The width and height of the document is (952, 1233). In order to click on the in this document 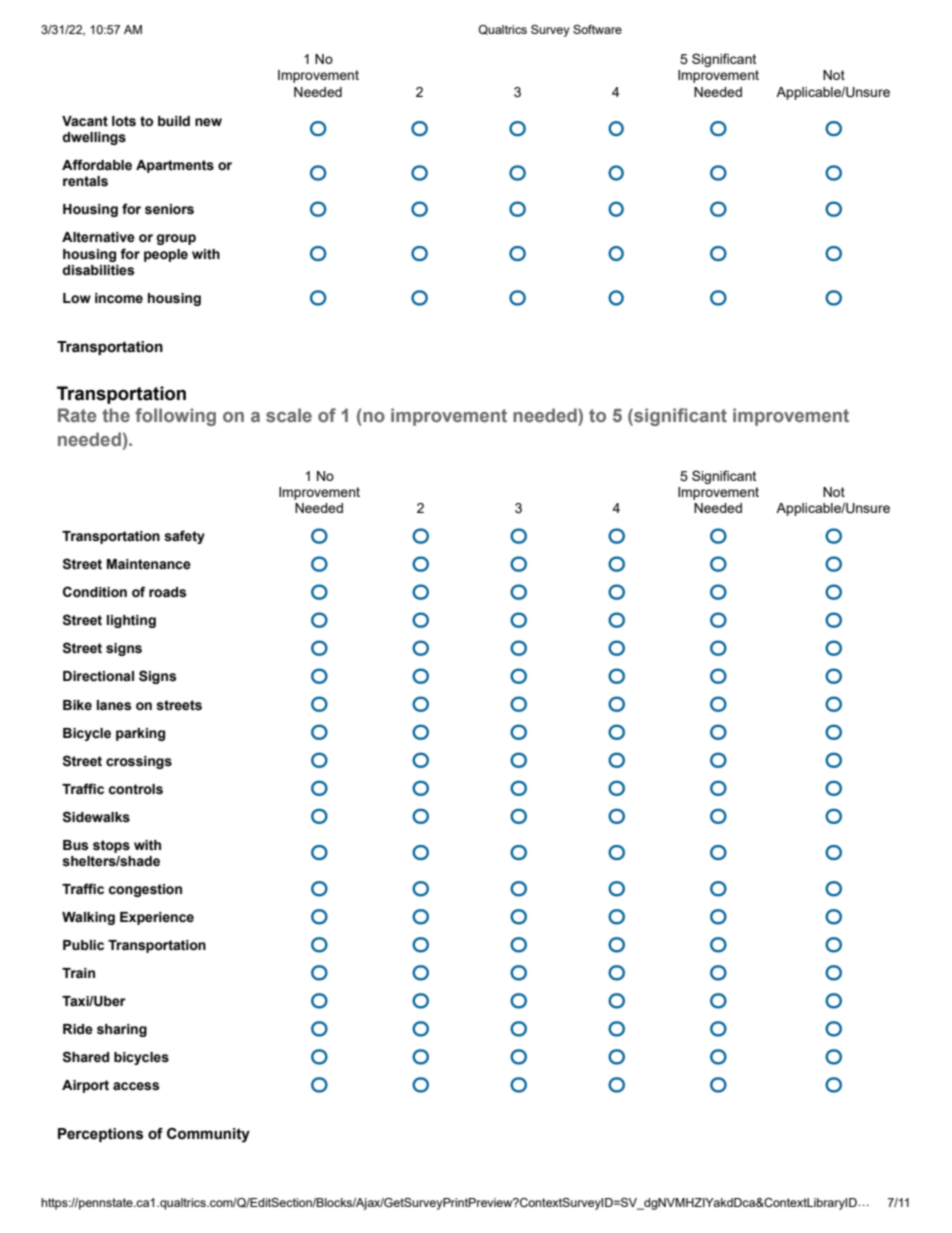, I will do `click(116, 415)`.
